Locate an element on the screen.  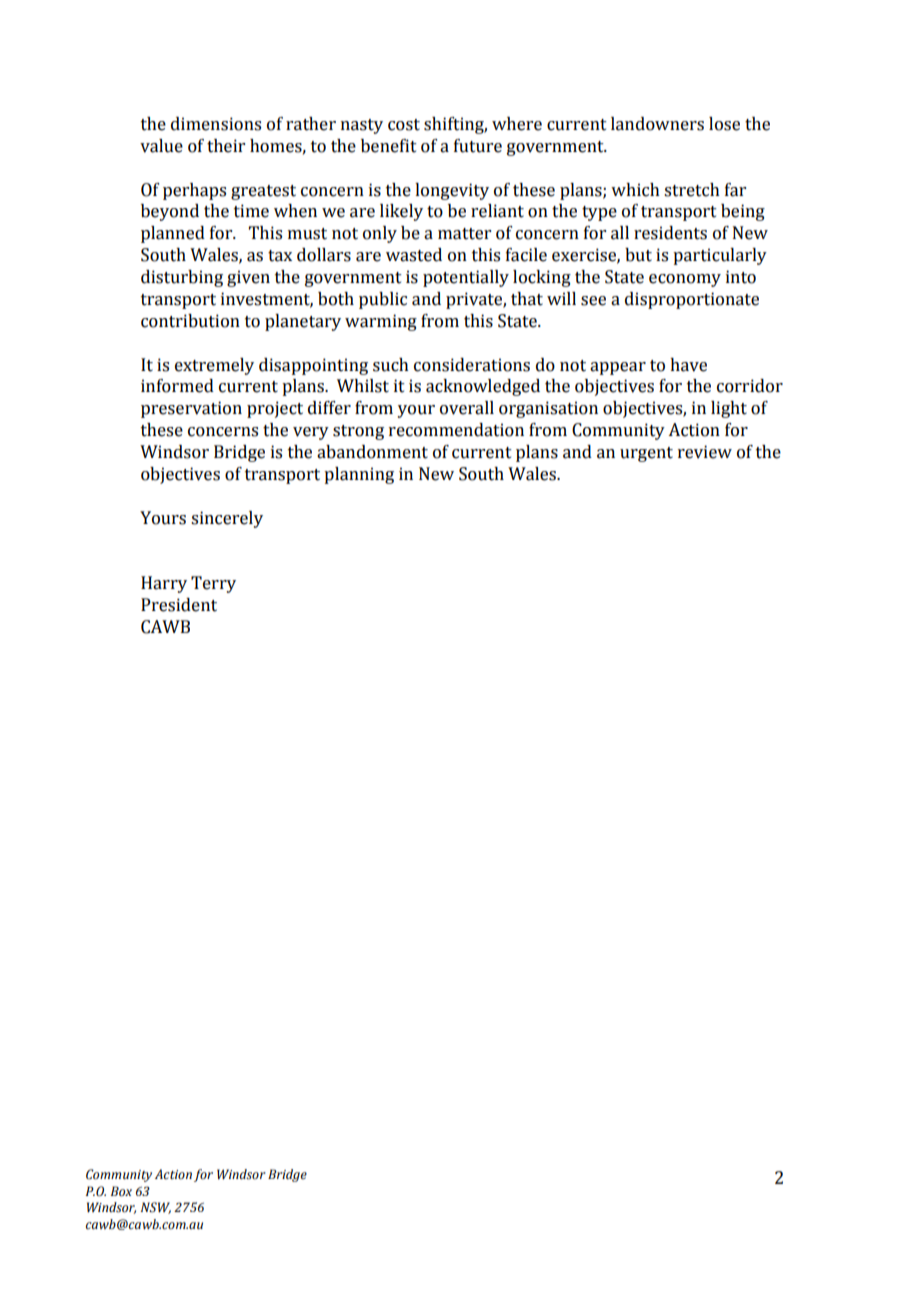
longevity is located at coordinates (452, 191).
